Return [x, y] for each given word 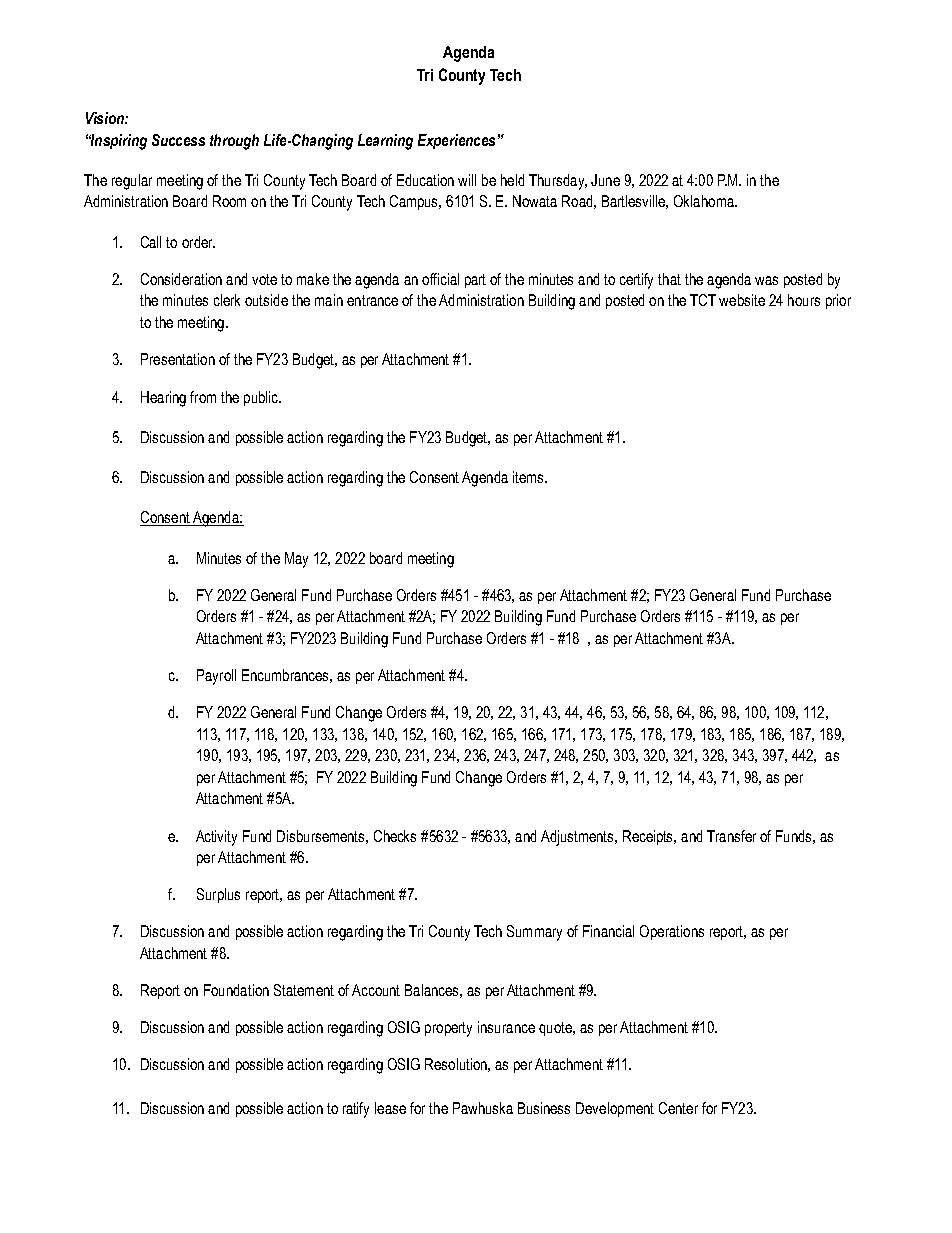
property [448, 1029]
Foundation [236, 990]
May [296, 560]
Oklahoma [705, 201]
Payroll [216, 677]
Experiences [456, 141]
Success [178, 140]
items [529, 477]
